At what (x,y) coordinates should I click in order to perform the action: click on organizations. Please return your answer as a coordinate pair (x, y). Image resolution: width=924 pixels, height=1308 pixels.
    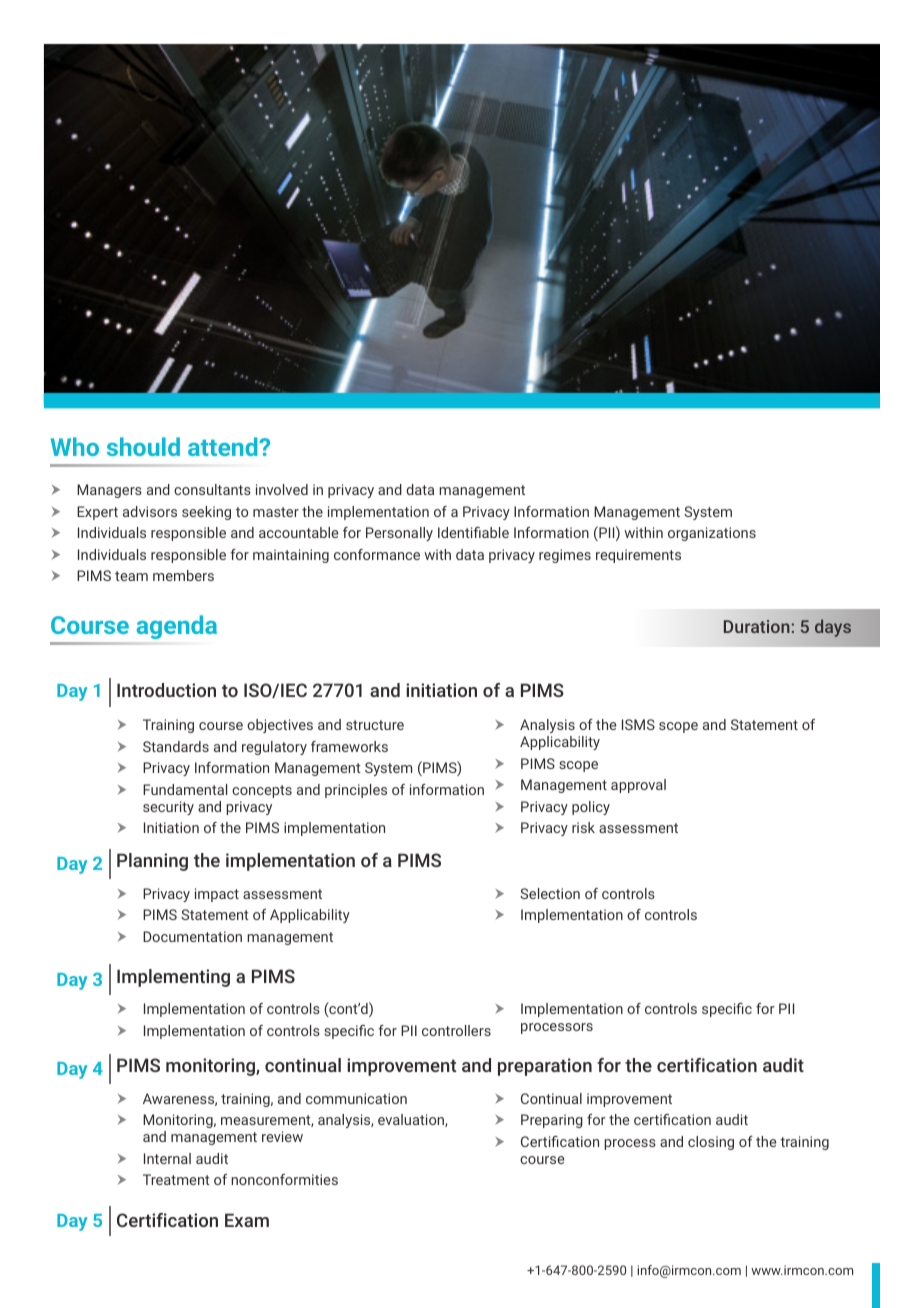
    Looking at the image, I should click on (712, 534).
